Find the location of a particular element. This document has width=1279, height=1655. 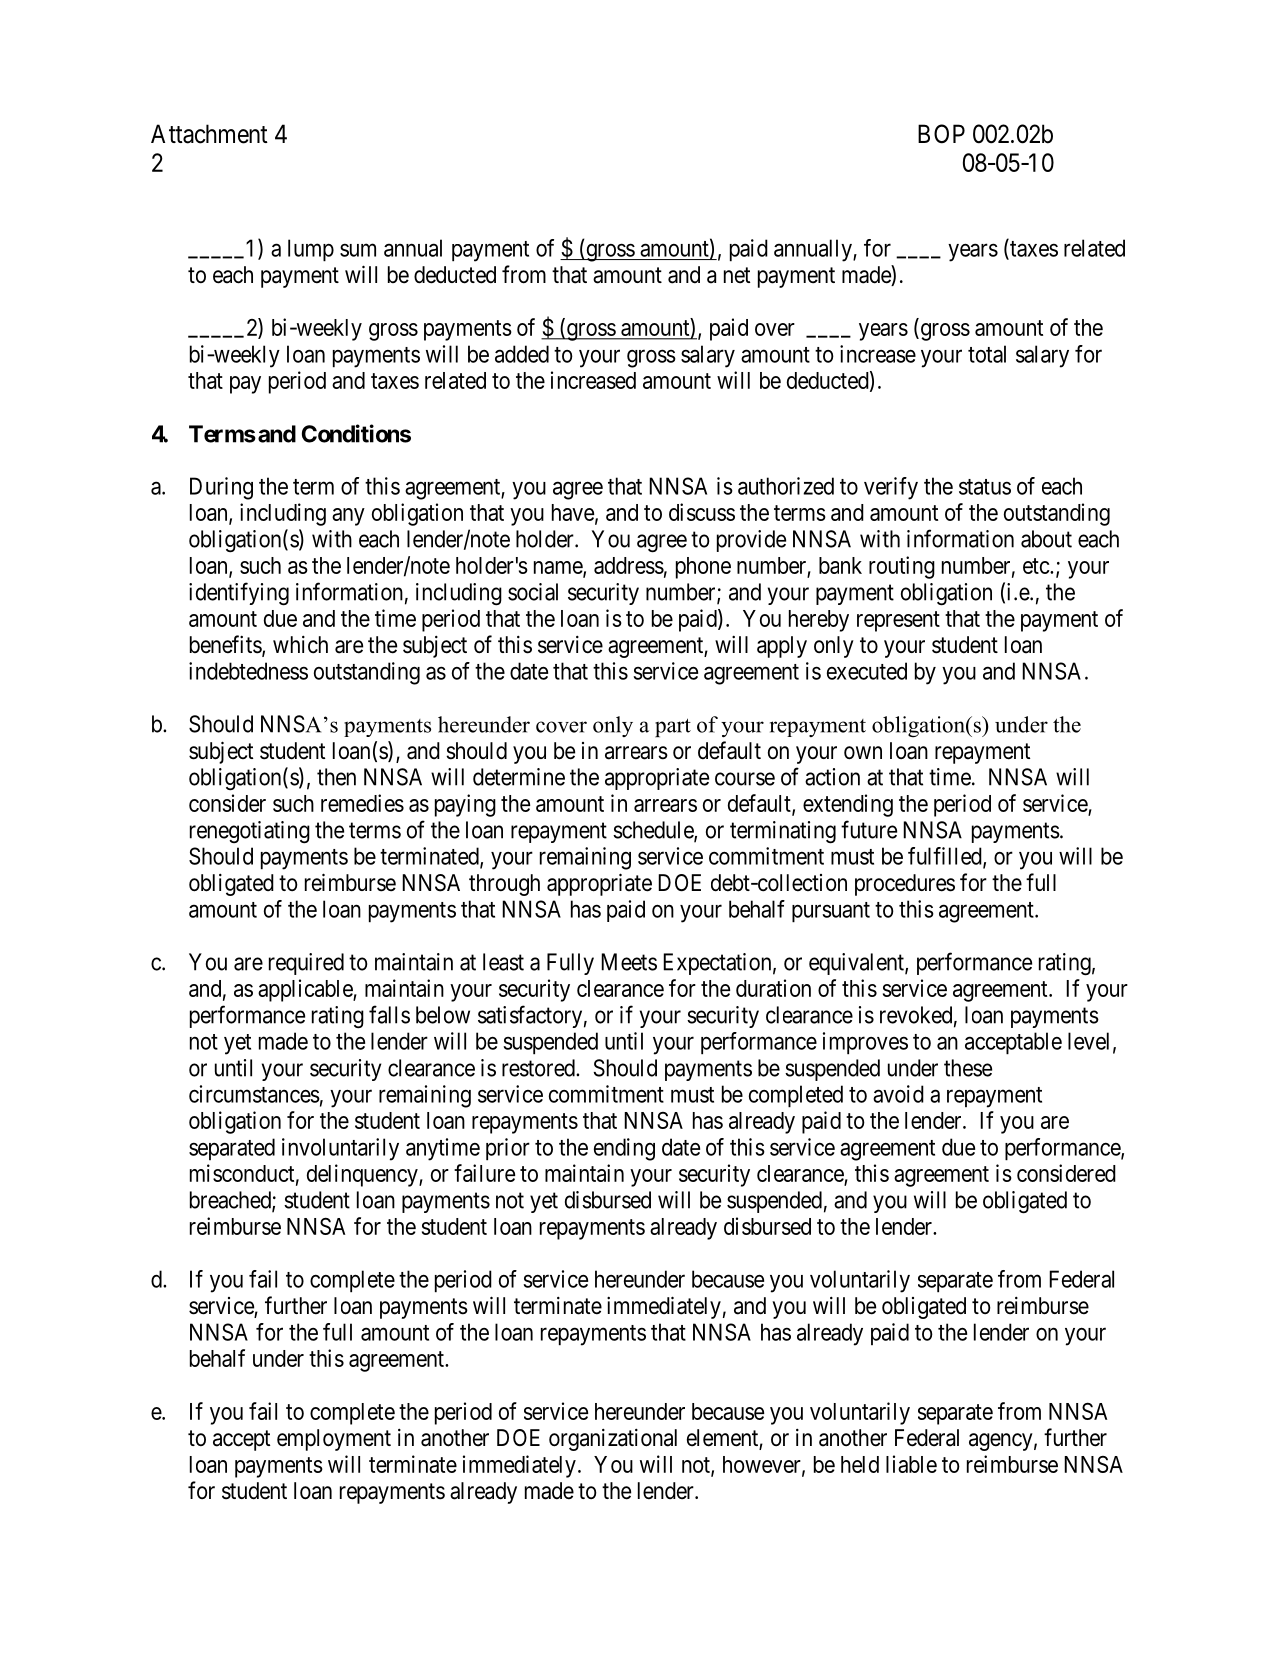

schedule is located at coordinates (654, 831).
